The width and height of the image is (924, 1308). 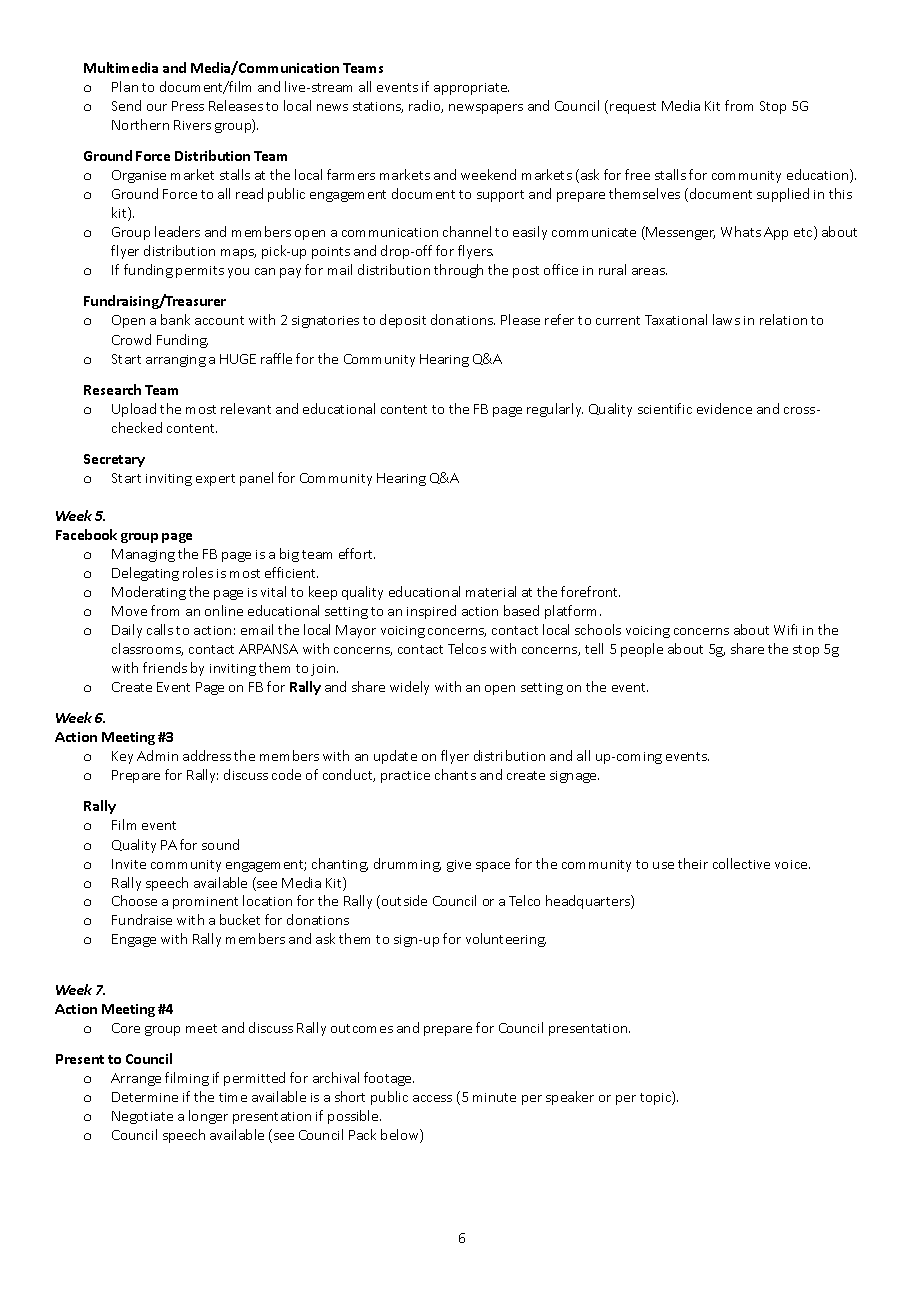 What do you see at coordinates (432, 1098) in the image?
I see `access` at bounding box center [432, 1098].
